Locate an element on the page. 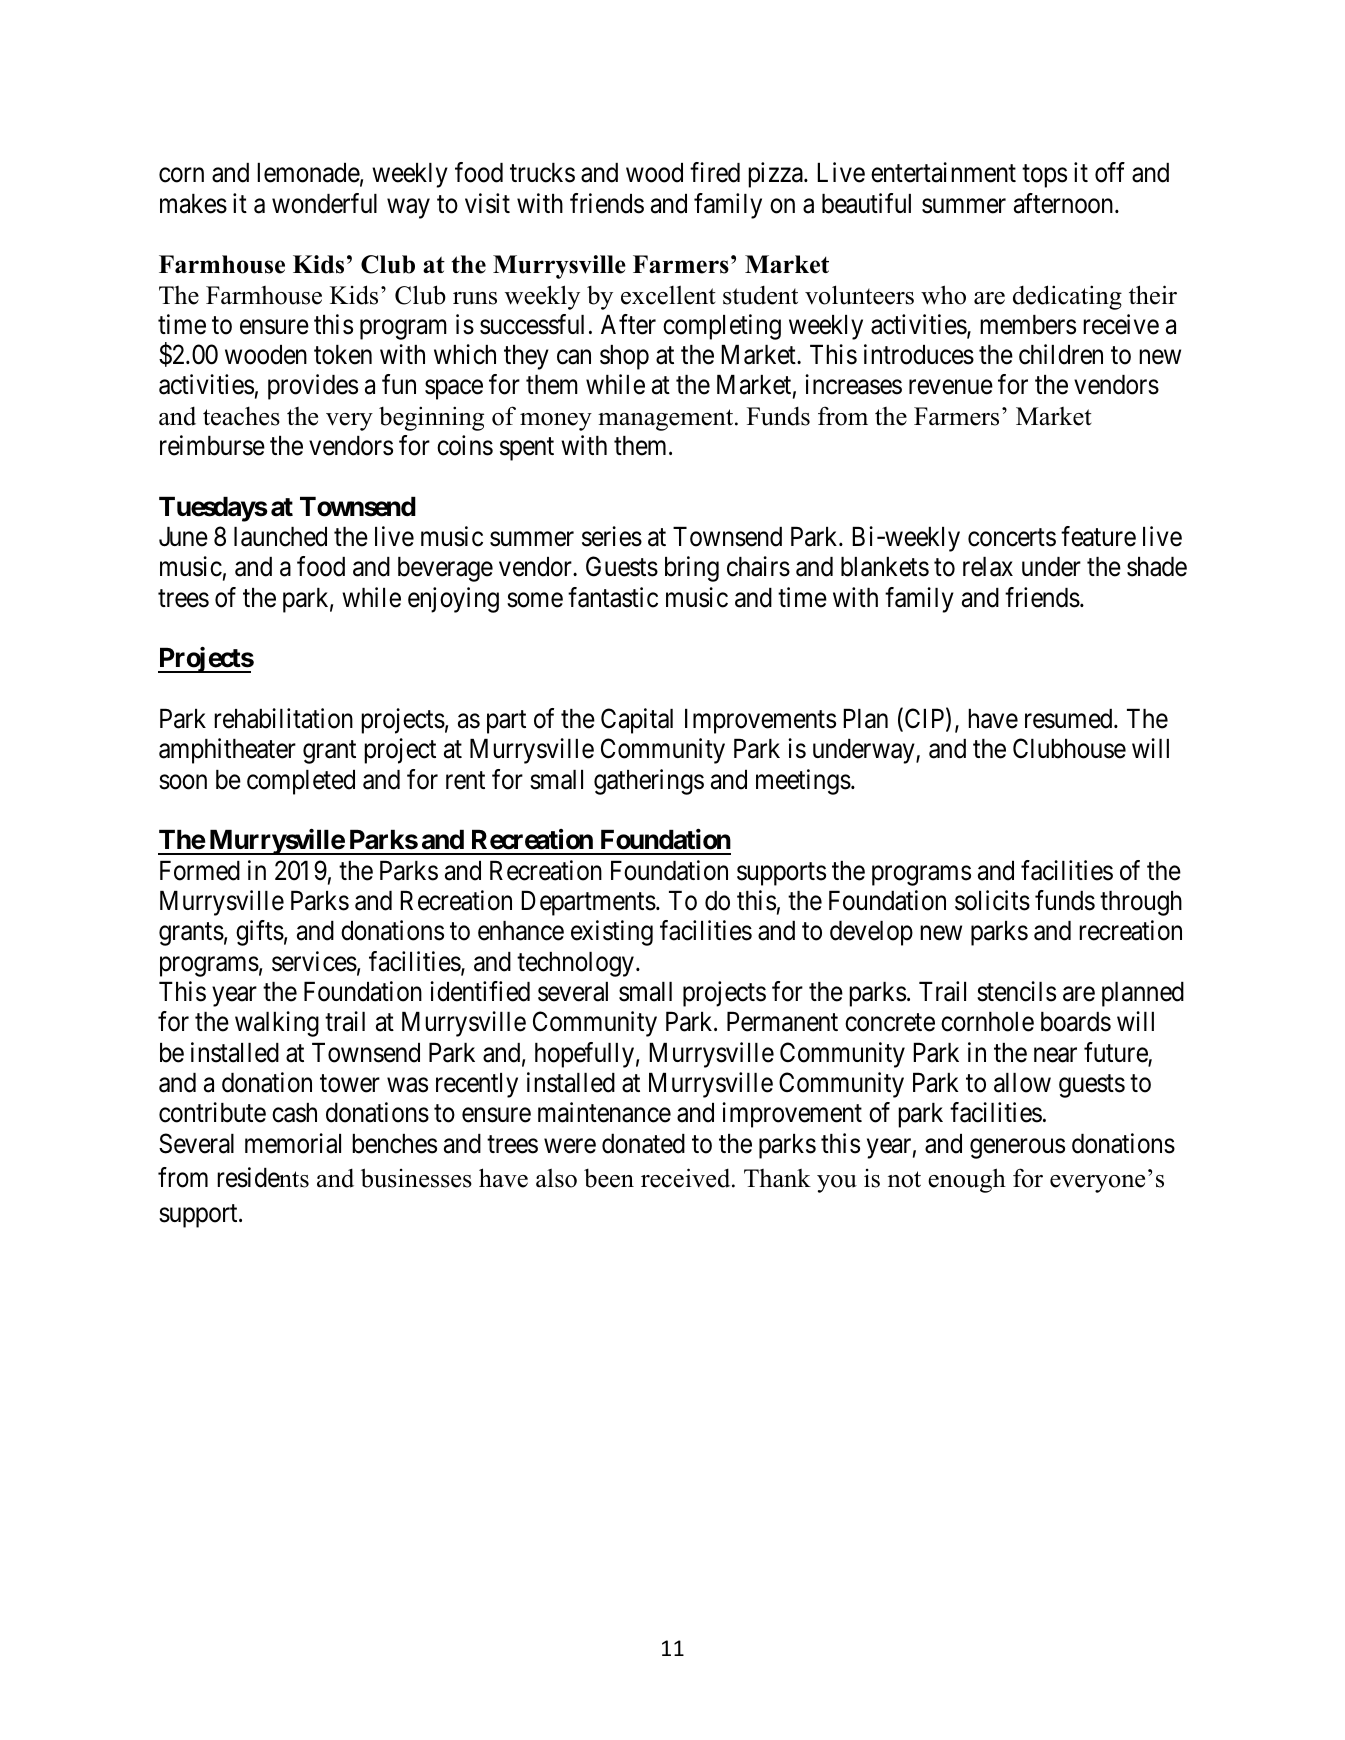 This page has width=1345, height=1740. gatherings is located at coordinates (649, 782).
